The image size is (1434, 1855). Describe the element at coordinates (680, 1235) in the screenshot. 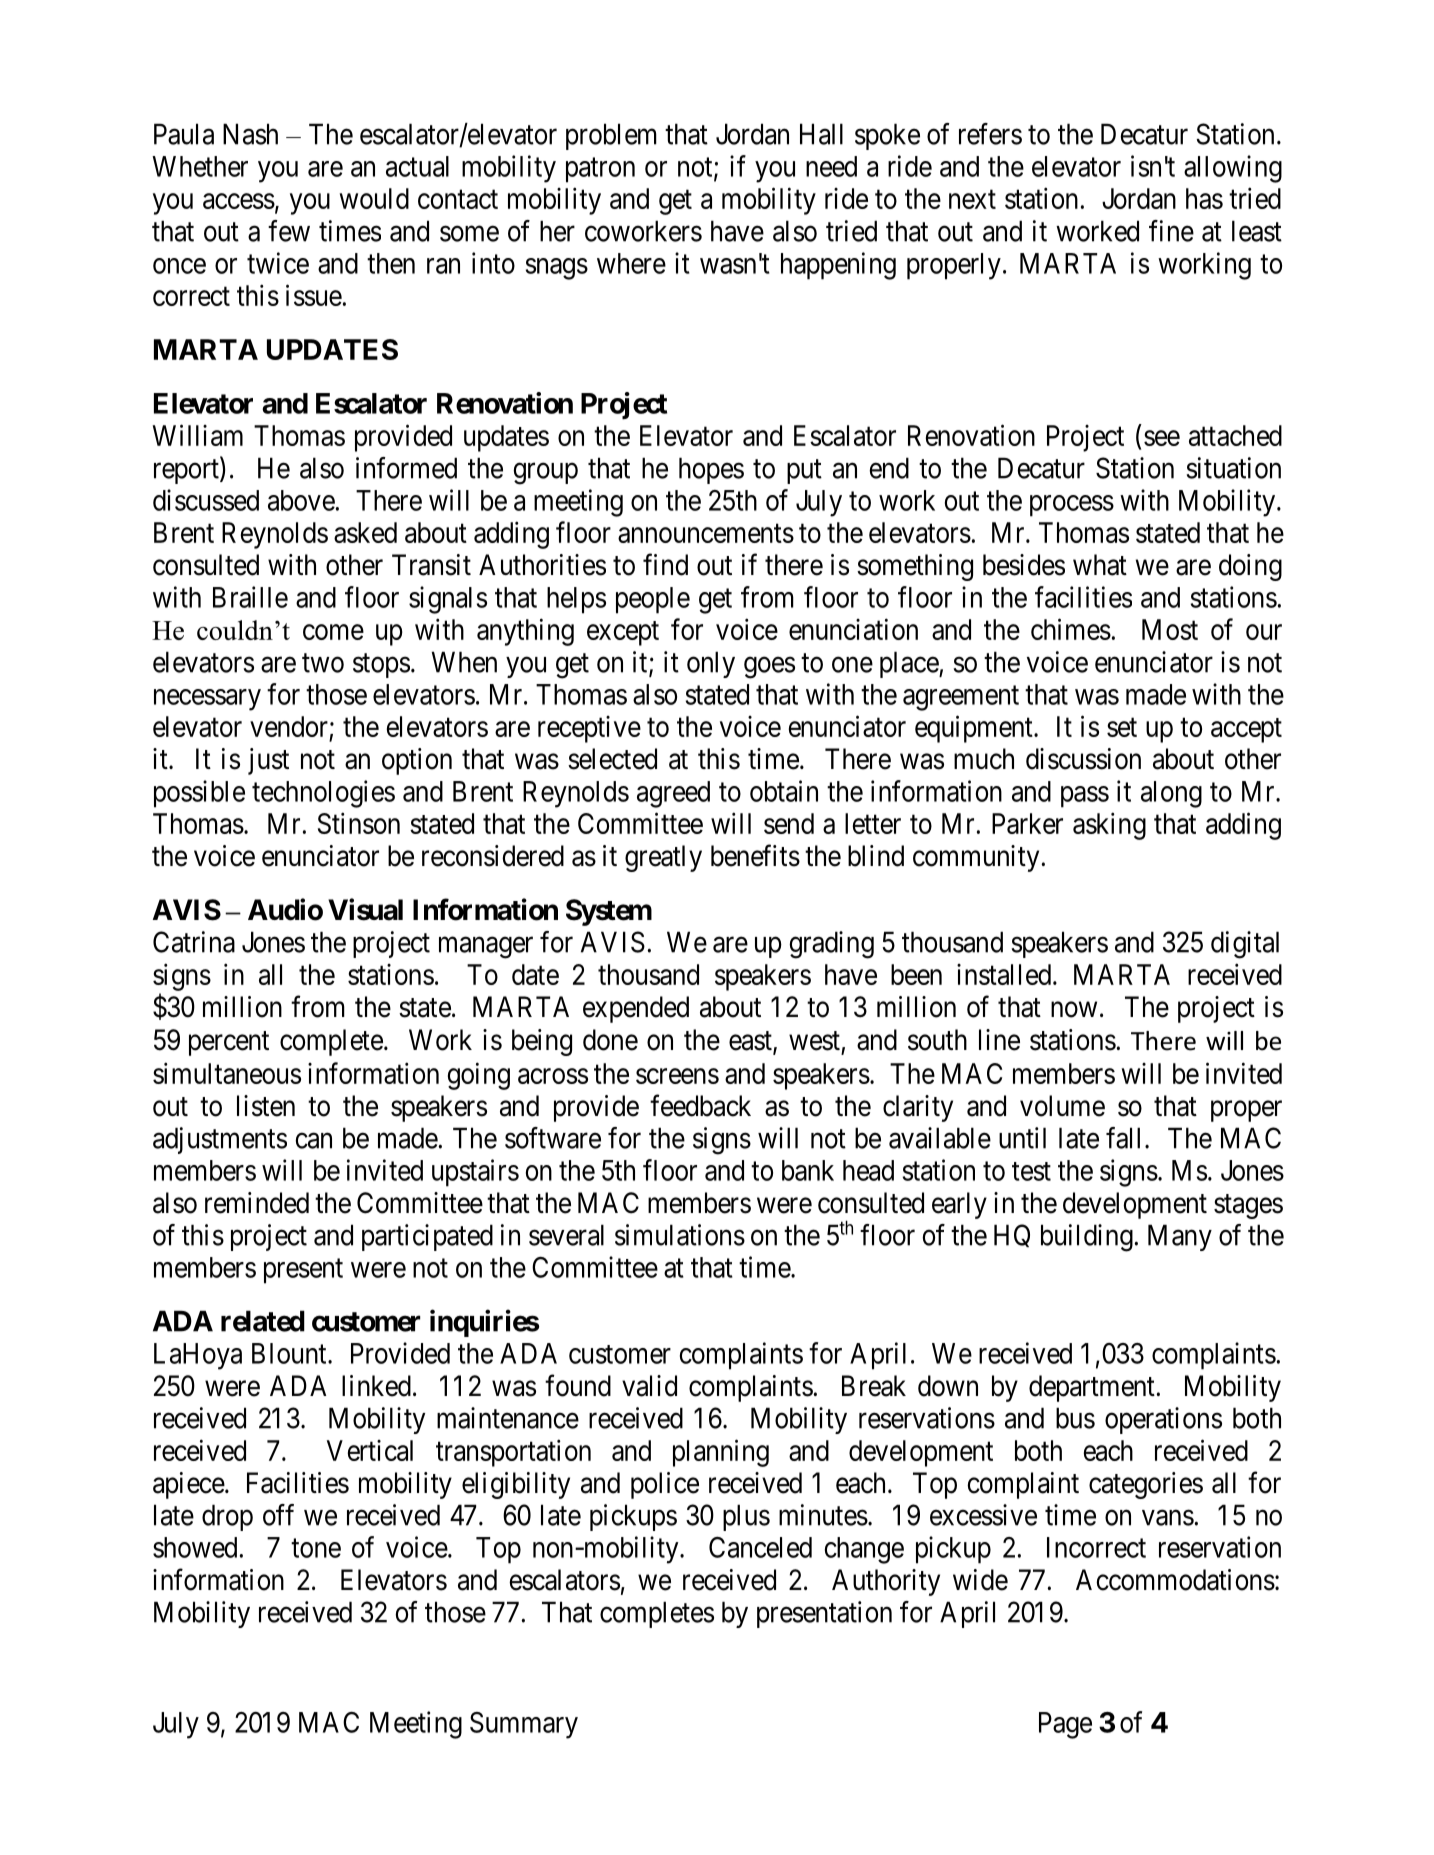

I see `simulations` at that location.
